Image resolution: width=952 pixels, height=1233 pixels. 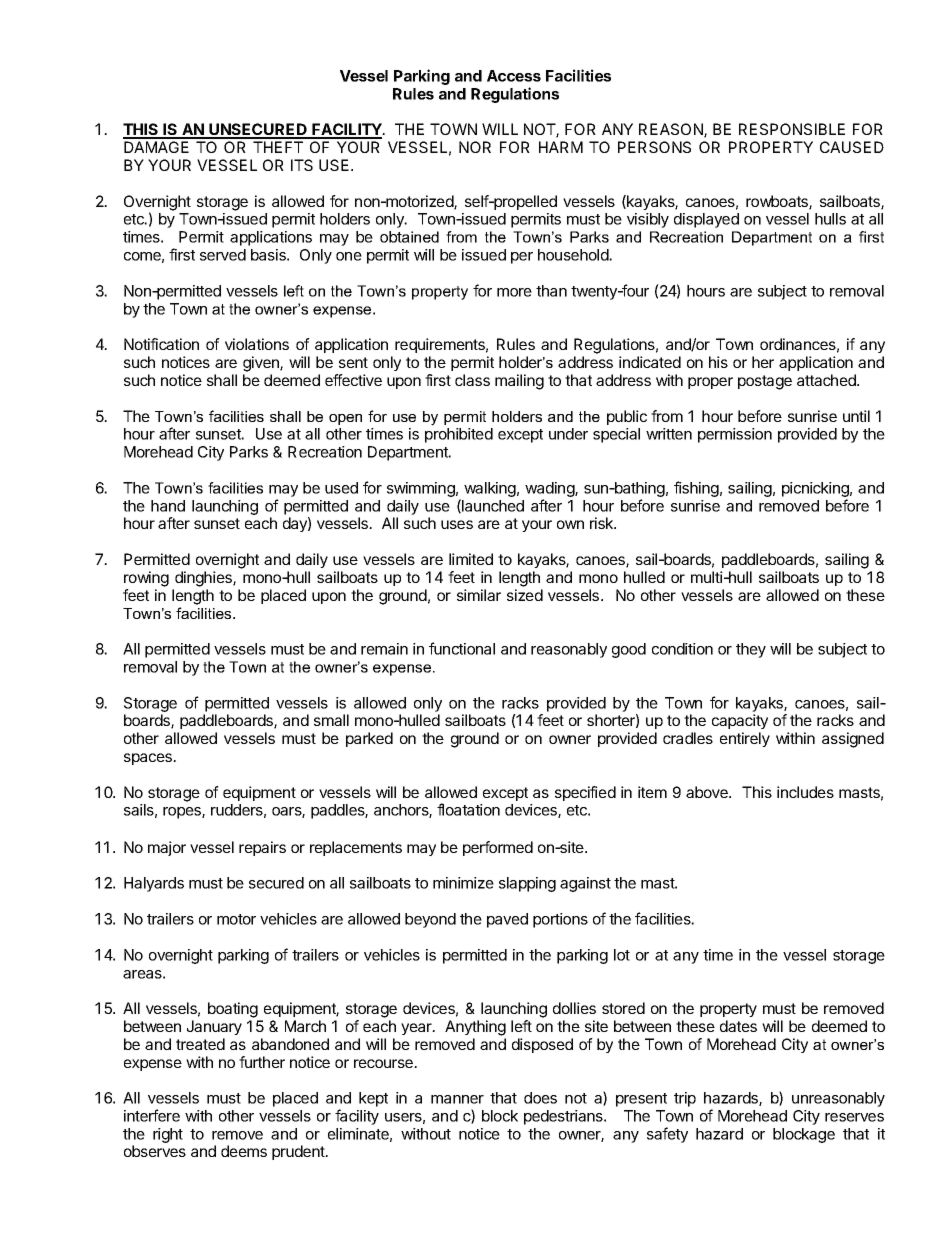 What do you see at coordinates (479, 595) in the screenshot?
I see `similar` at bounding box center [479, 595].
